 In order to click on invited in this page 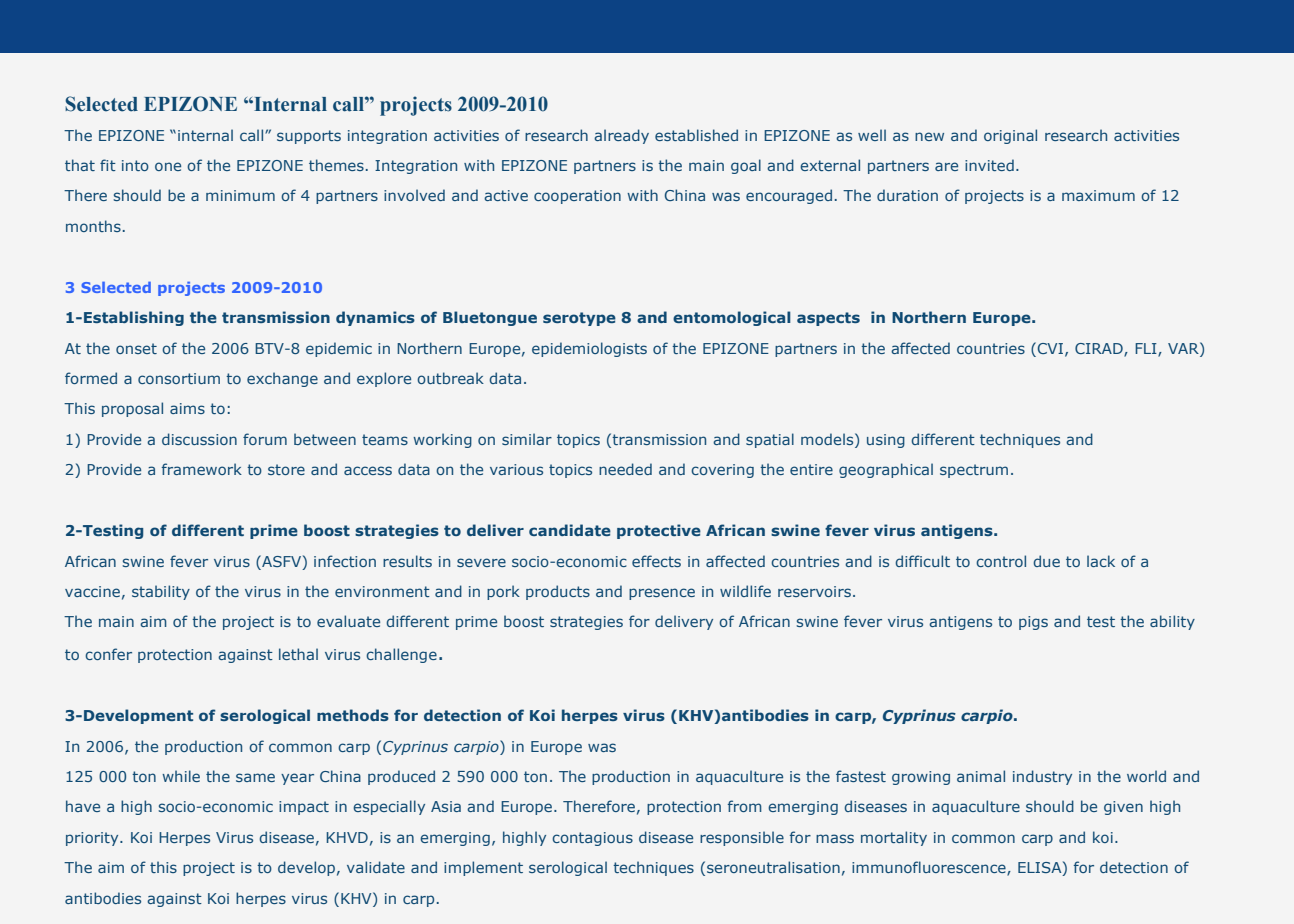, I will do `click(989, 165)`.
